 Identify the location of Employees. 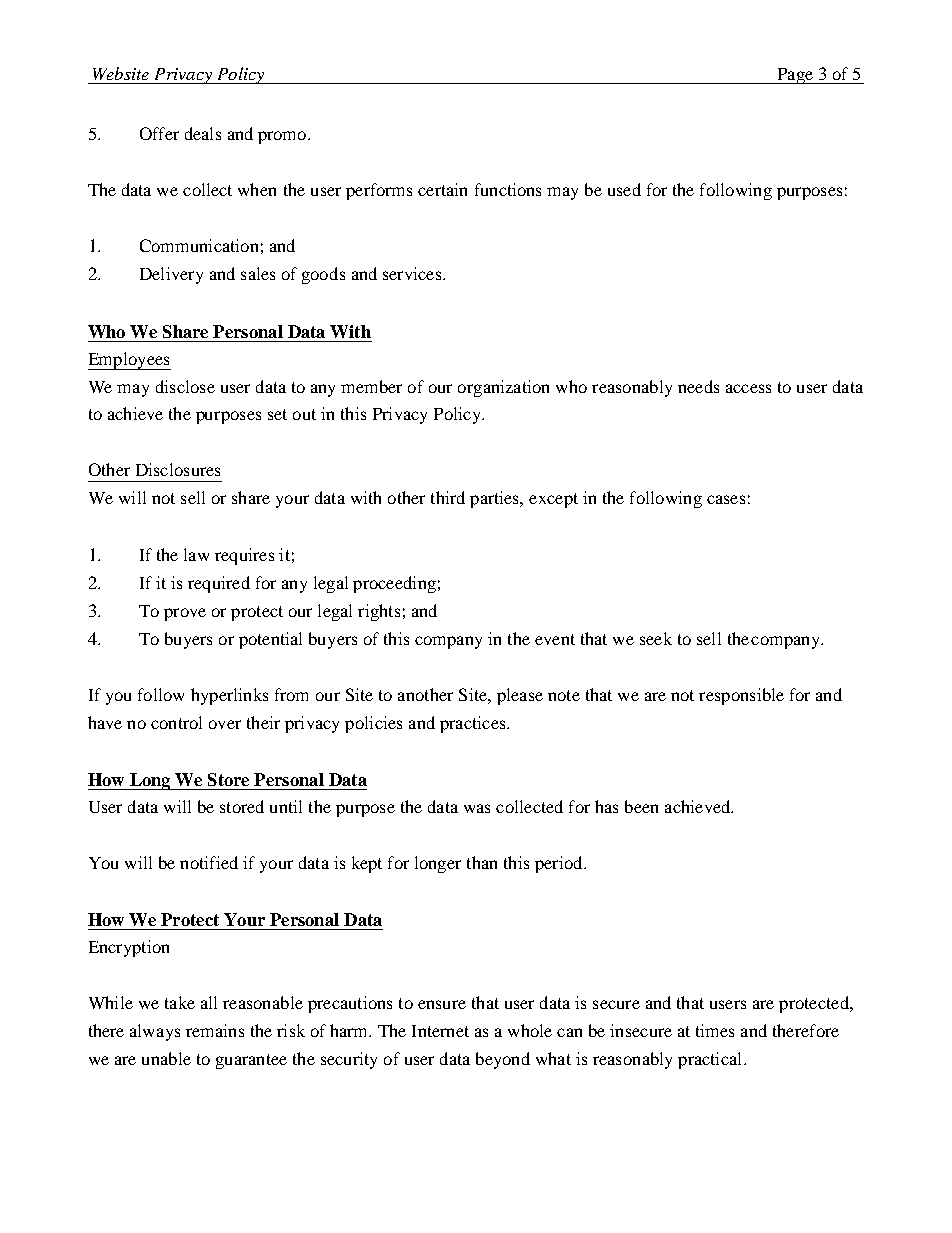
(129, 361).
